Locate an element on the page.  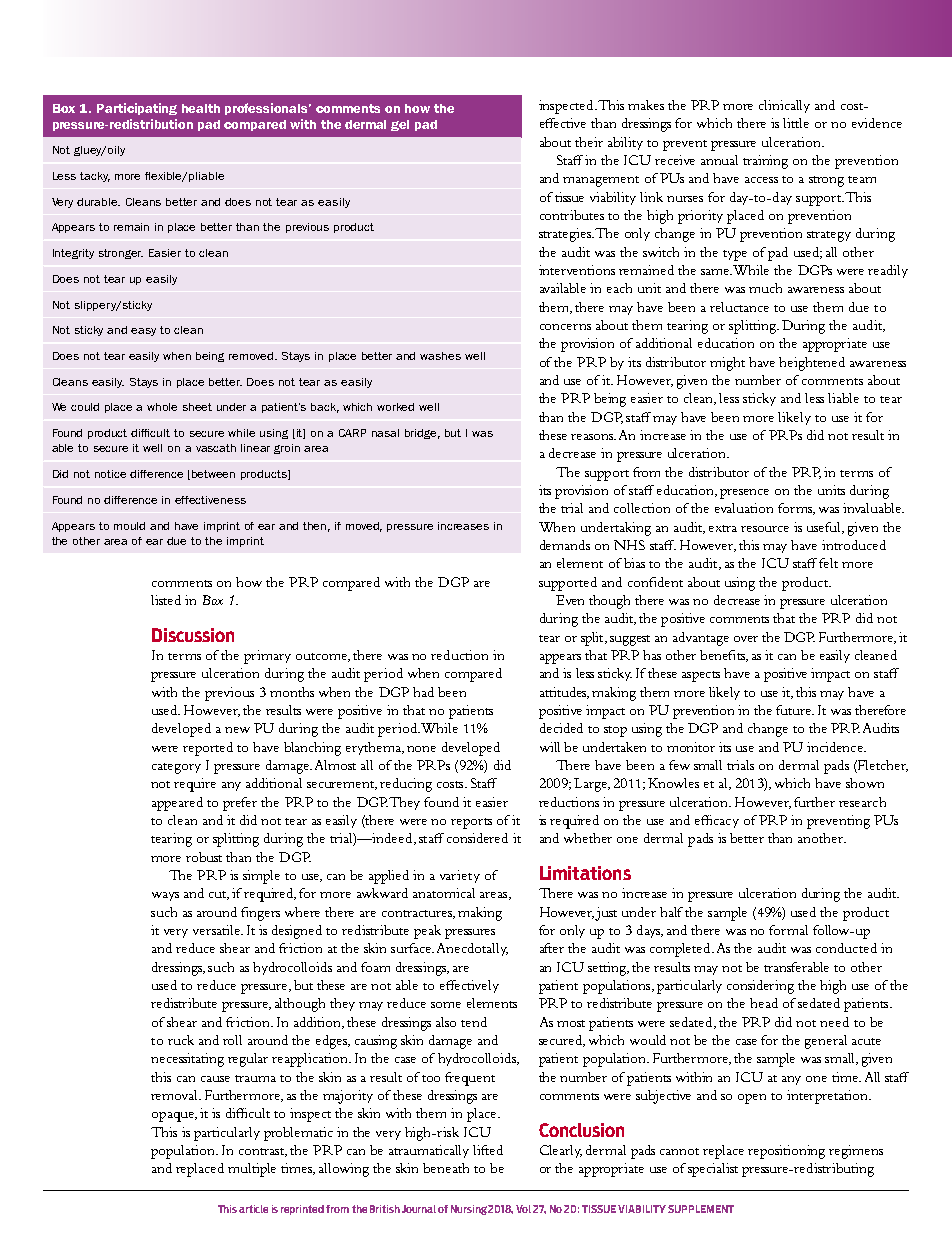
mould is located at coordinates (129, 526).
